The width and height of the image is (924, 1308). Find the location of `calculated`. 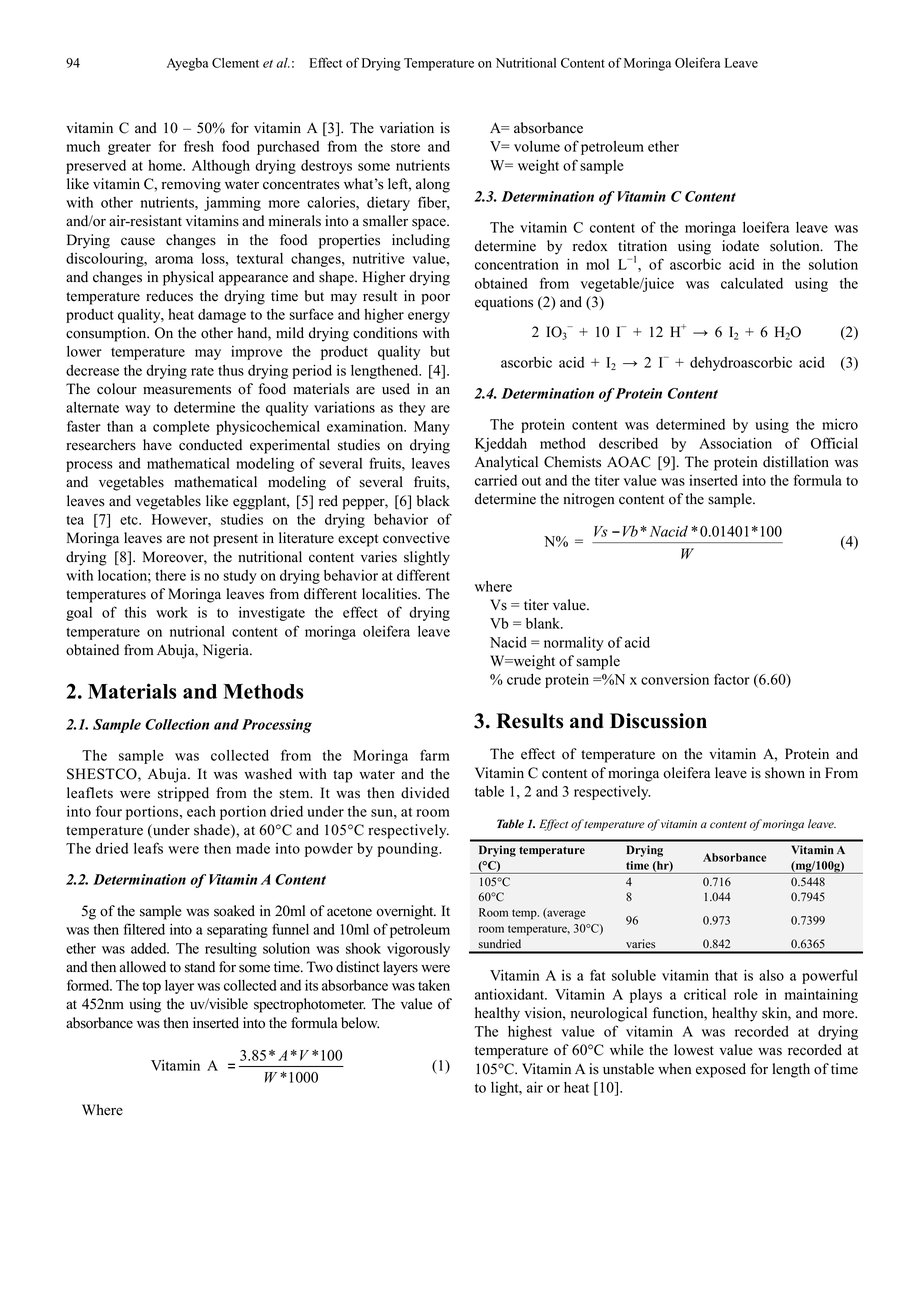

calculated is located at coordinates (752, 283).
